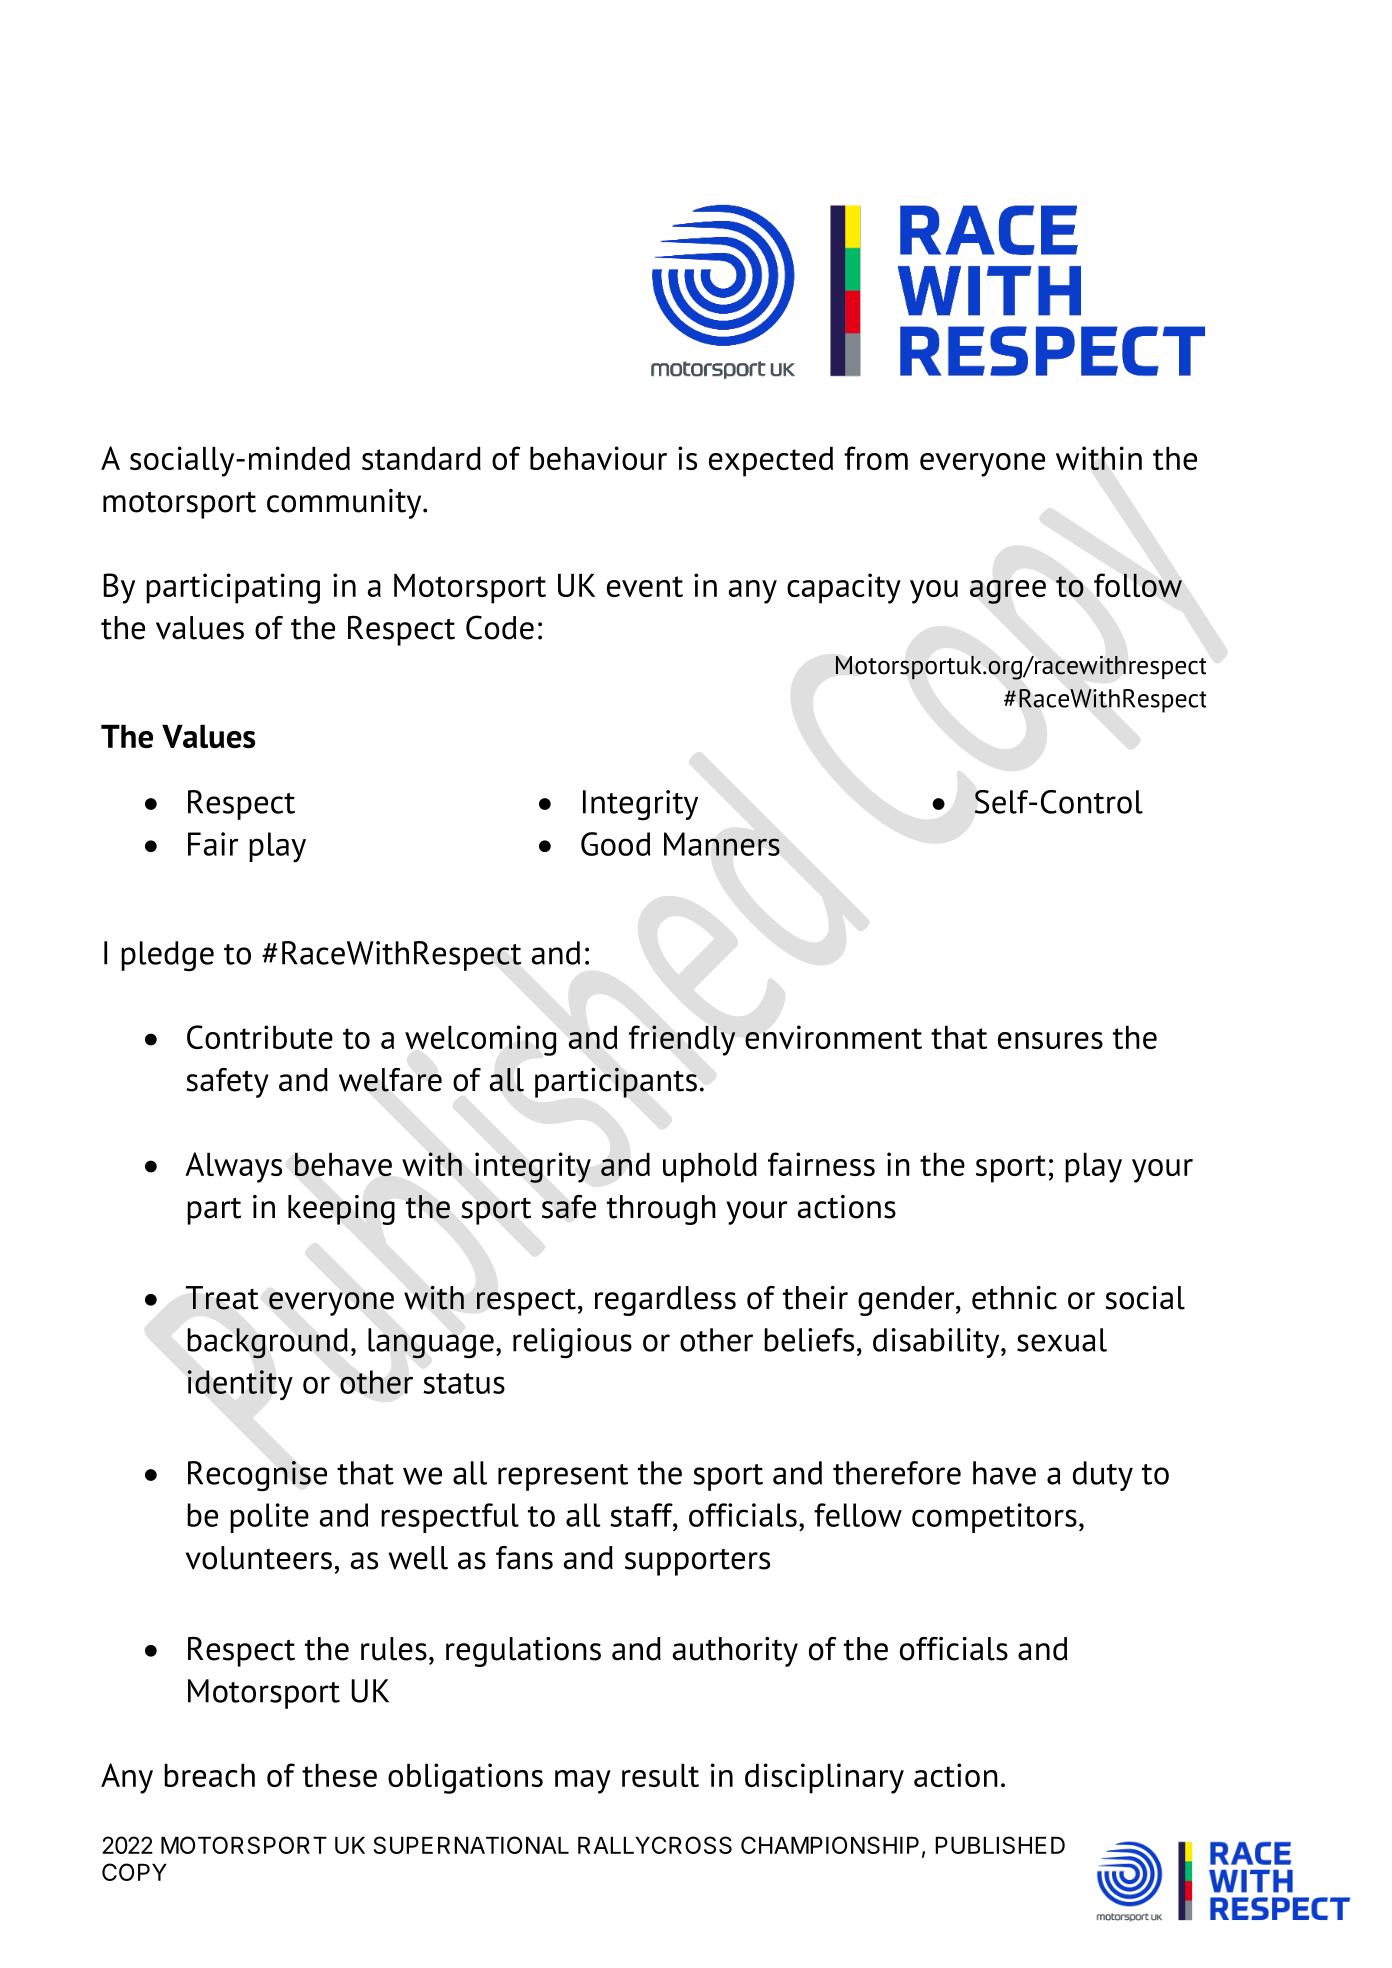 This page has height=1968, width=1392. Describe the element at coordinates (1062, 1340) in the page. I see `sexual` at that location.
